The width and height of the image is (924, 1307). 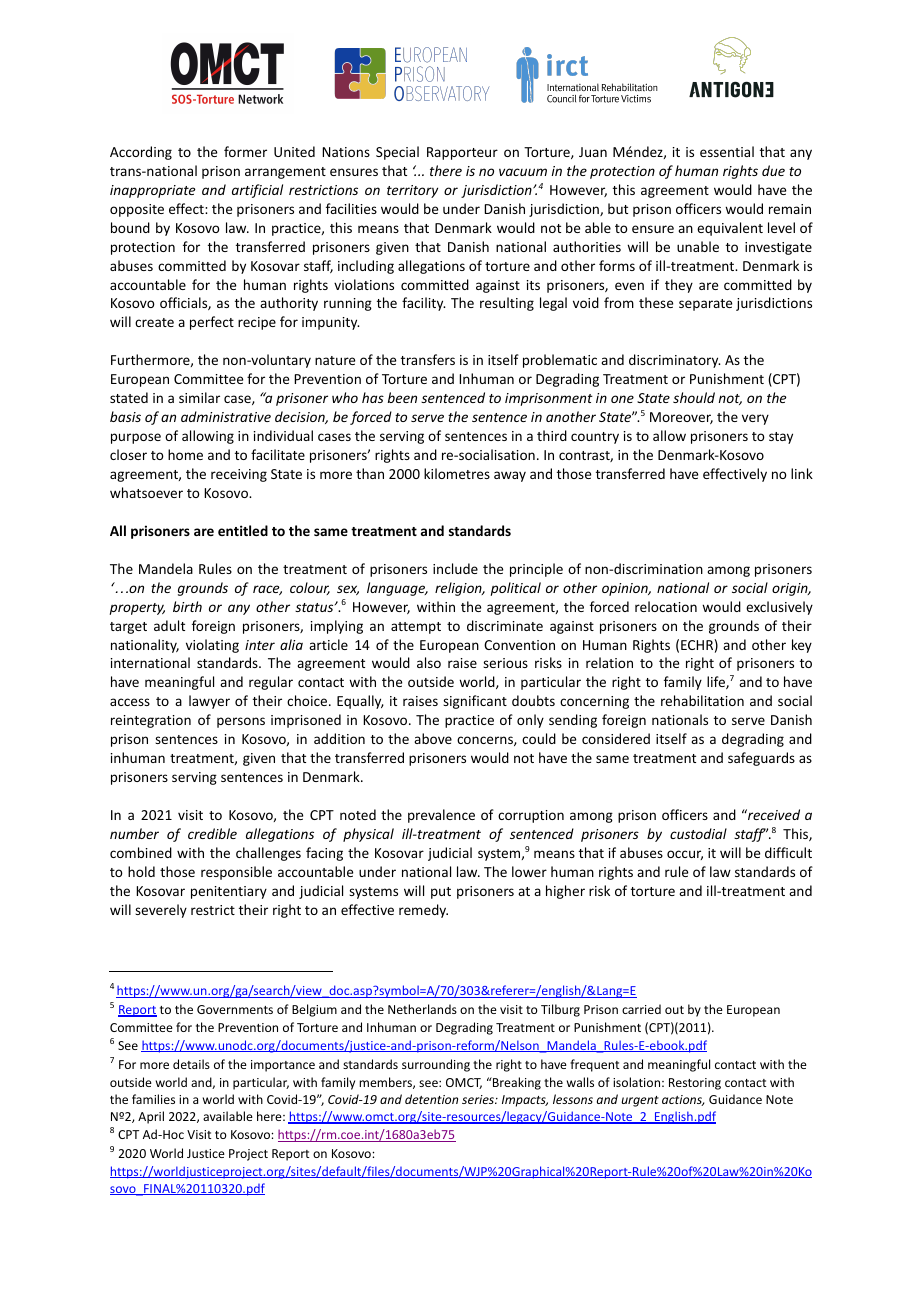 What do you see at coordinates (727, 151) in the image?
I see `essential` at bounding box center [727, 151].
